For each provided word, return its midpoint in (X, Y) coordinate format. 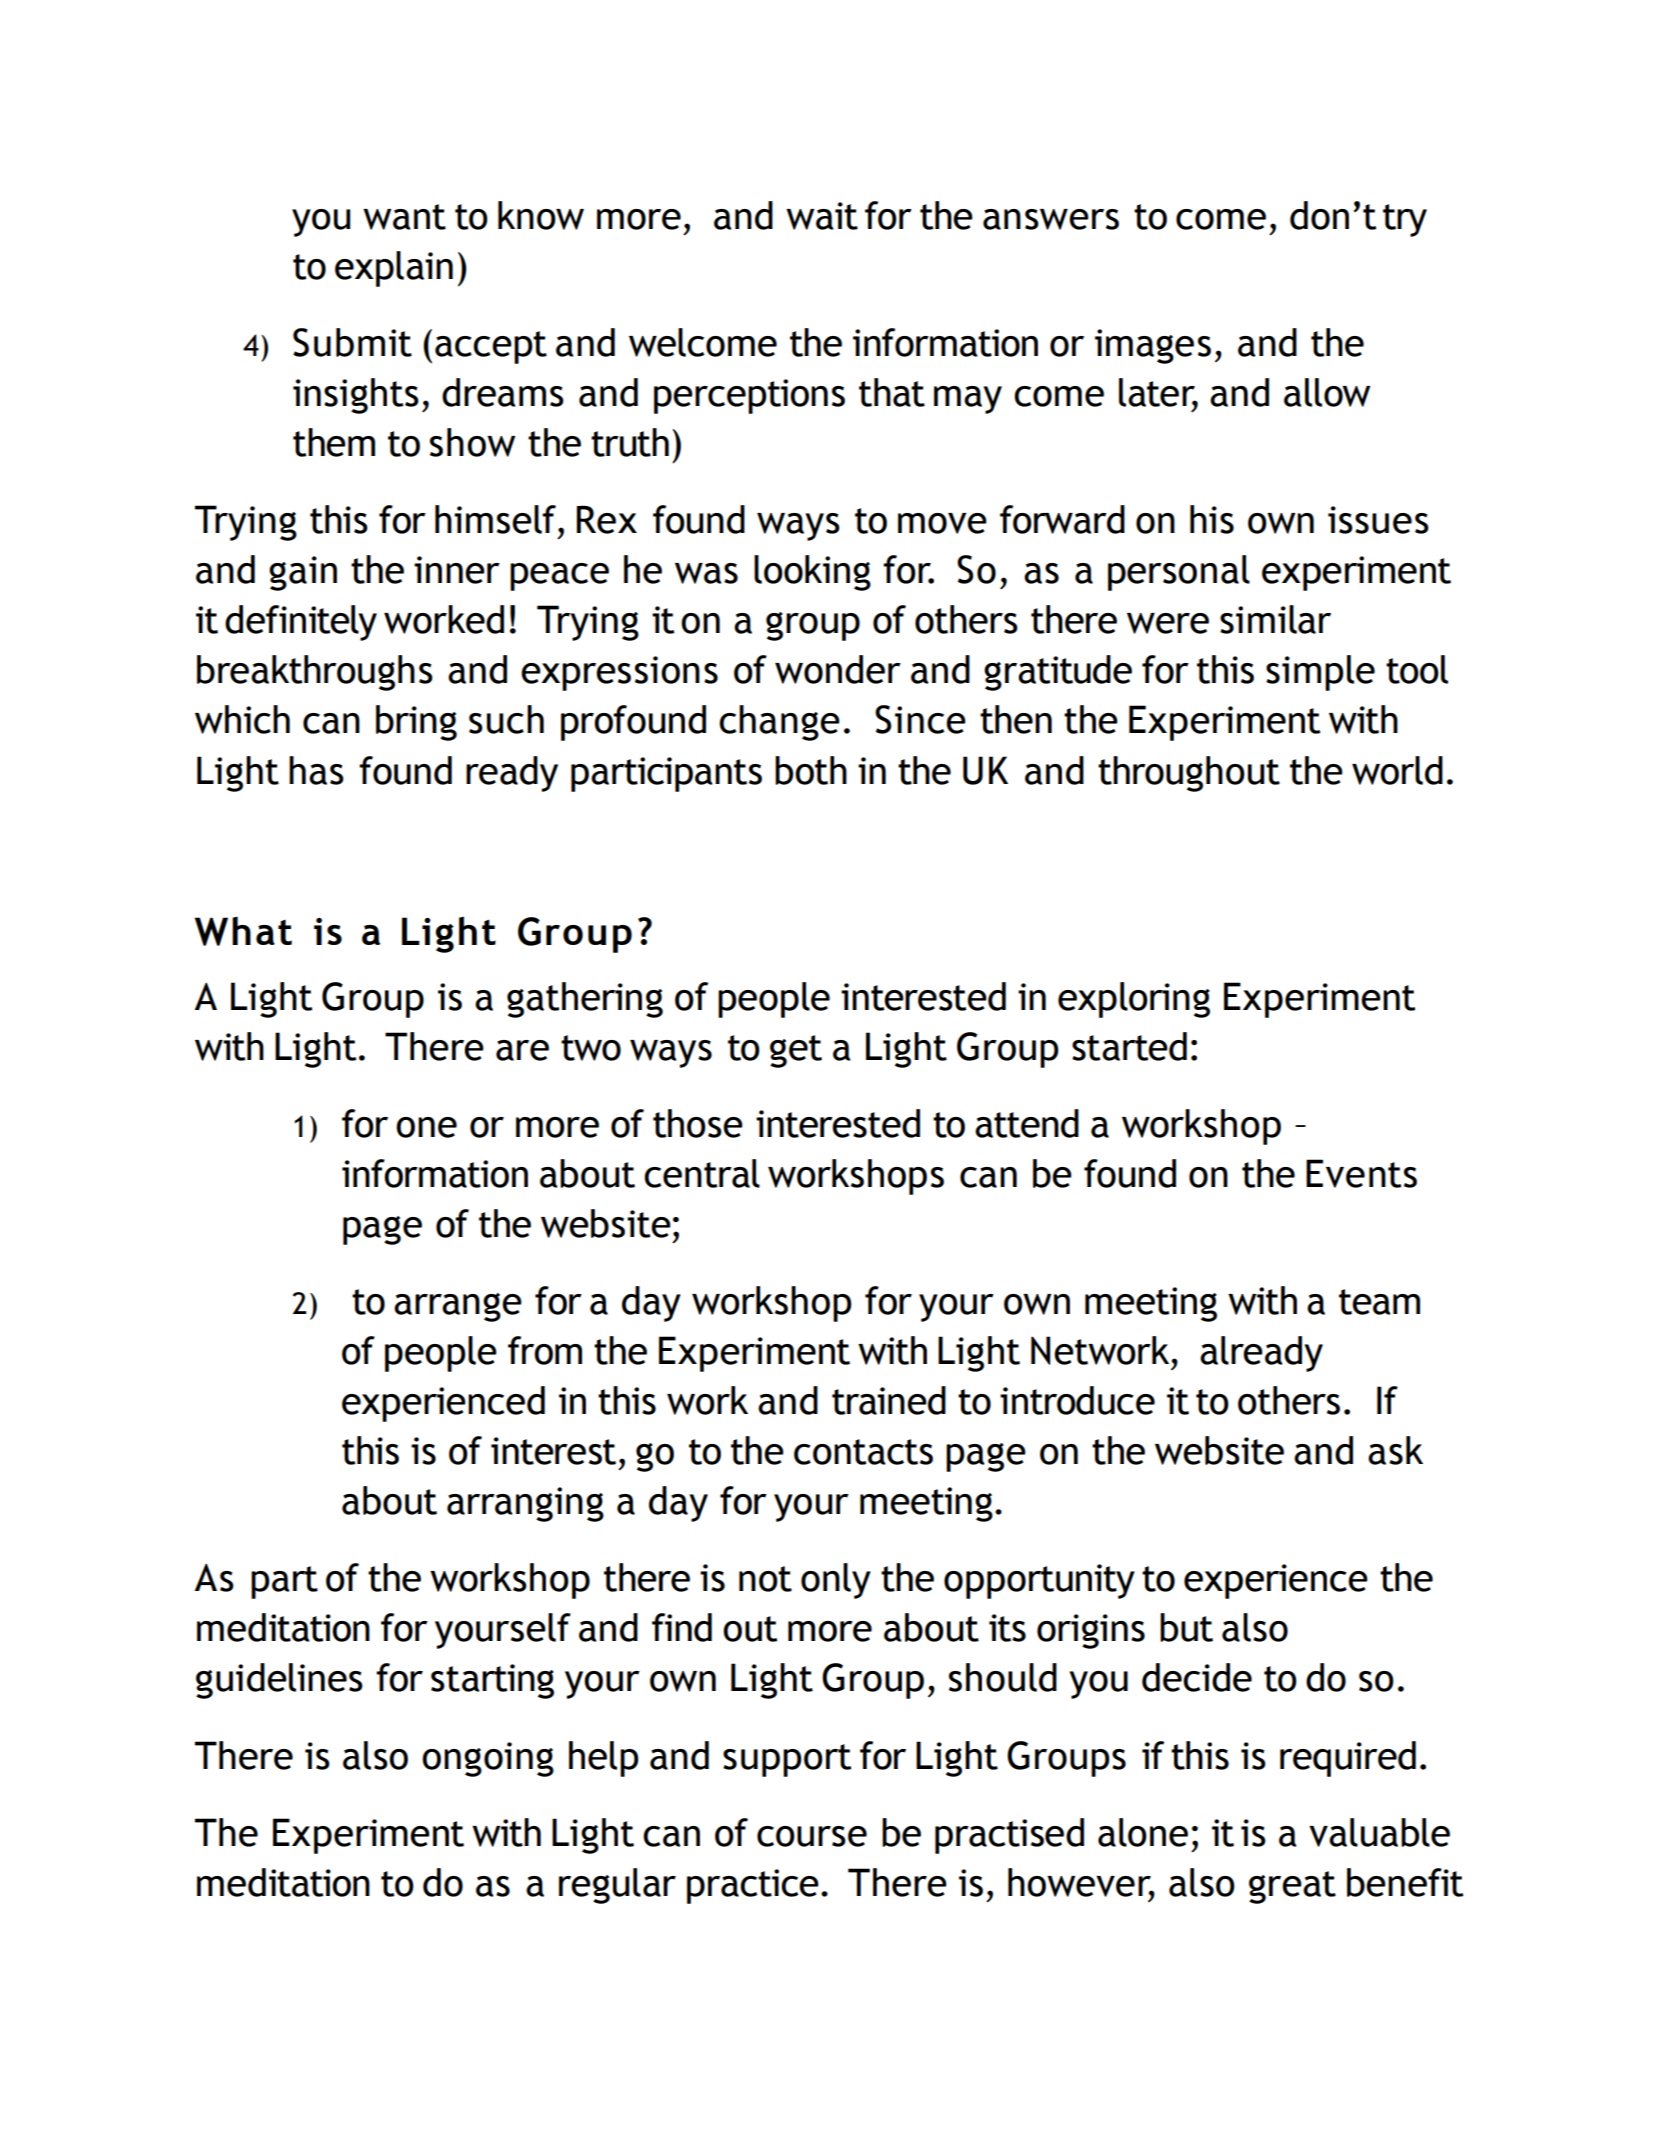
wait (822, 216)
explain (394, 269)
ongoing (488, 1759)
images (1153, 346)
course (812, 1836)
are (522, 1050)
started (1129, 1046)
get (796, 1051)
